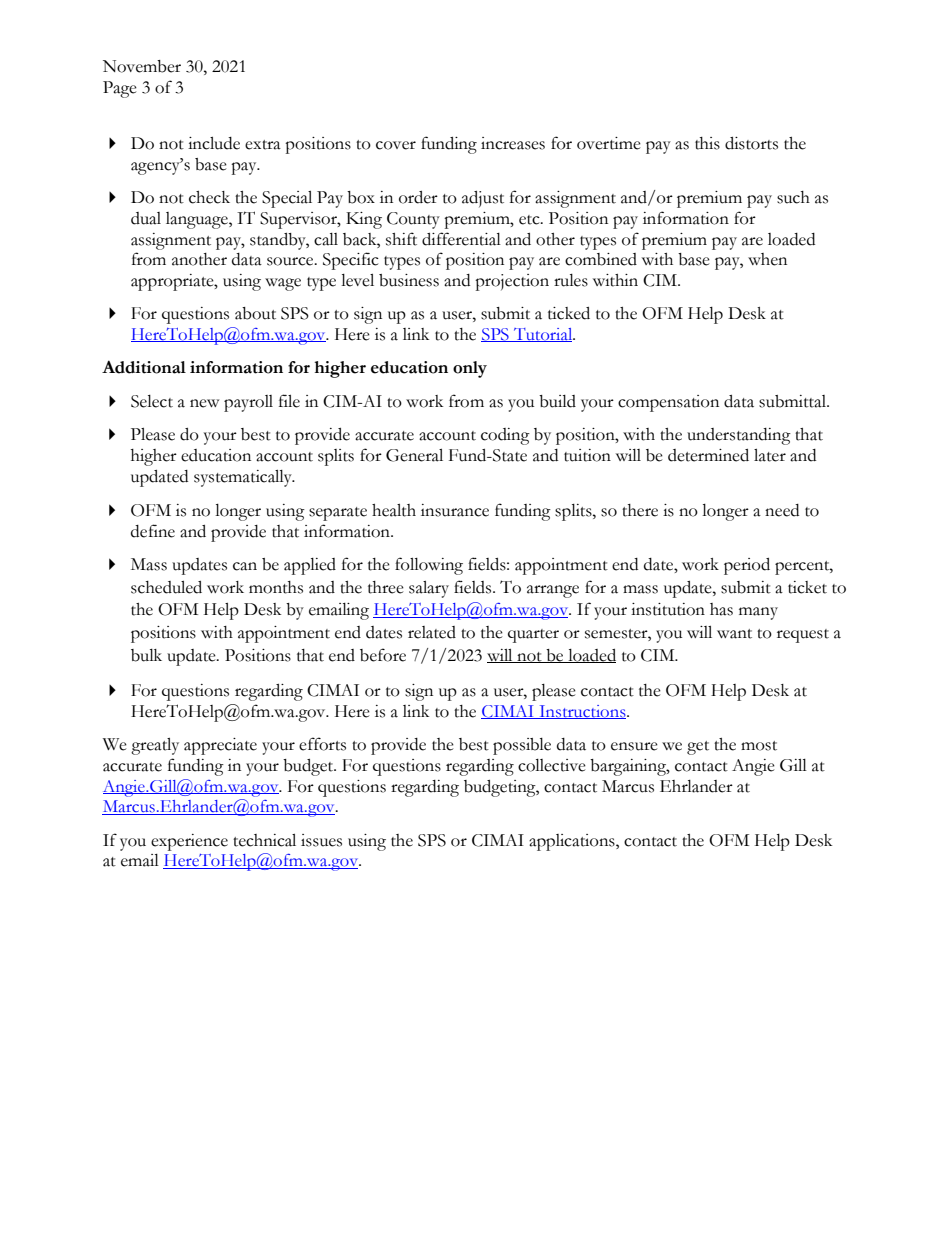  Describe the element at coordinates (255, 313) in the screenshot. I see `about` at that location.
